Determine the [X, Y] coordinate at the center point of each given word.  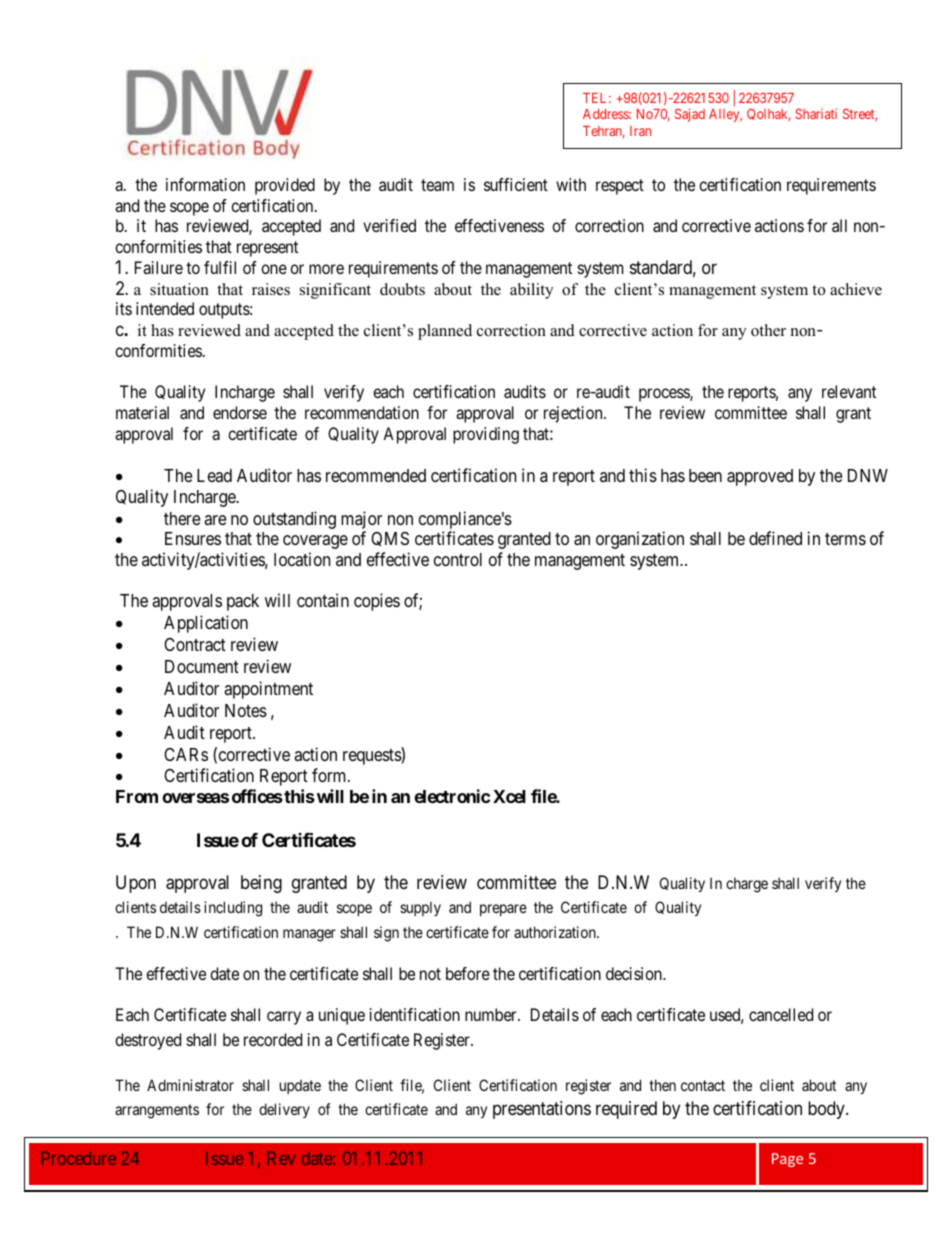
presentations [542, 1110]
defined [775, 538]
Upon [136, 884]
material [142, 412]
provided [285, 186]
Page [787, 1160]
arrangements [157, 1111]
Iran [640, 131]
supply [420, 908]
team [437, 185]
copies [377, 602]
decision [635, 973]
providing [486, 435]
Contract [195, 645]
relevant [849, 391]
